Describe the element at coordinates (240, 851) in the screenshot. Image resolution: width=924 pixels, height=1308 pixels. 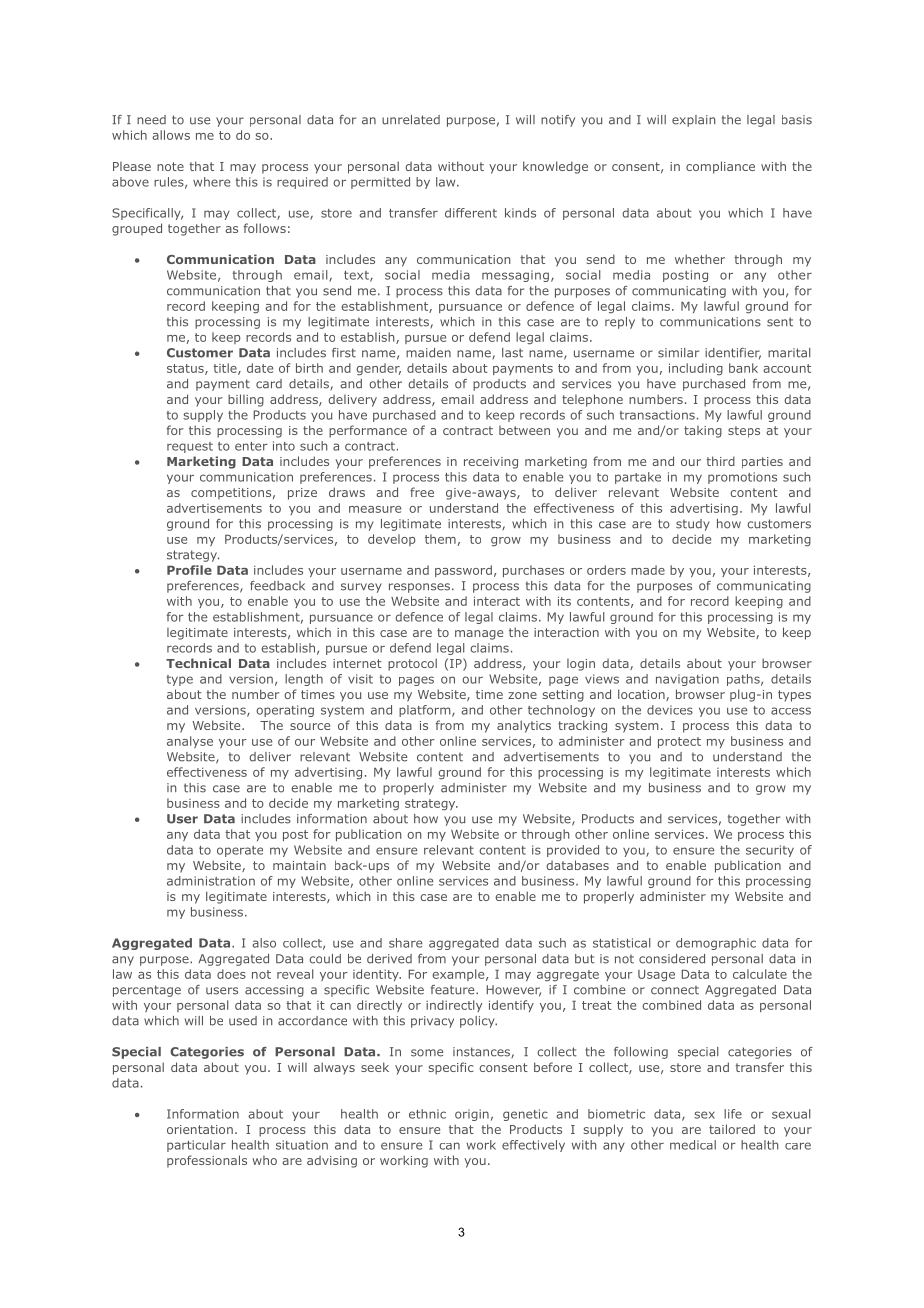
I see `operate` at that location.
